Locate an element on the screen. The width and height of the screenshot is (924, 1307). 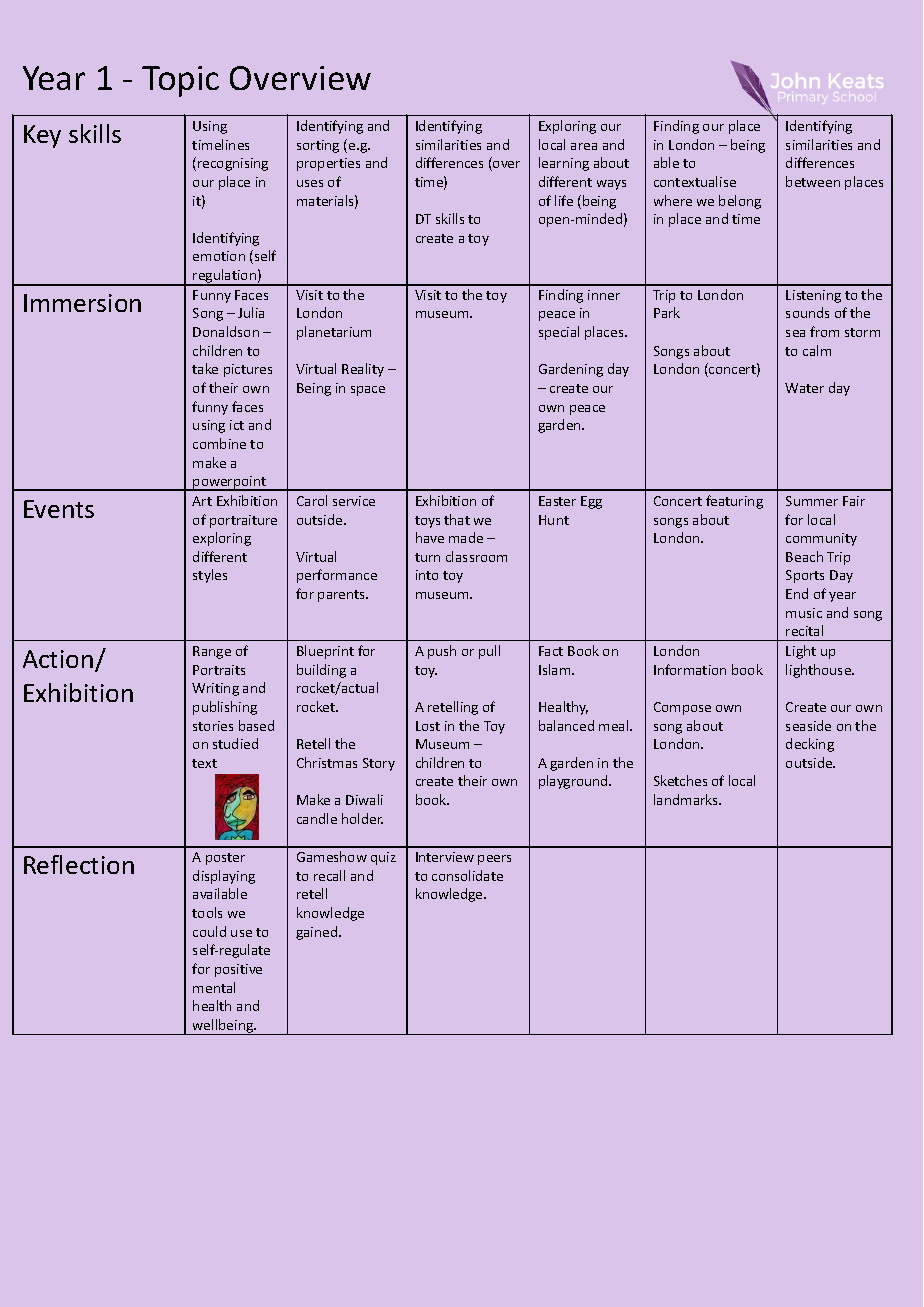
area is located at coordinates (584, 146).
